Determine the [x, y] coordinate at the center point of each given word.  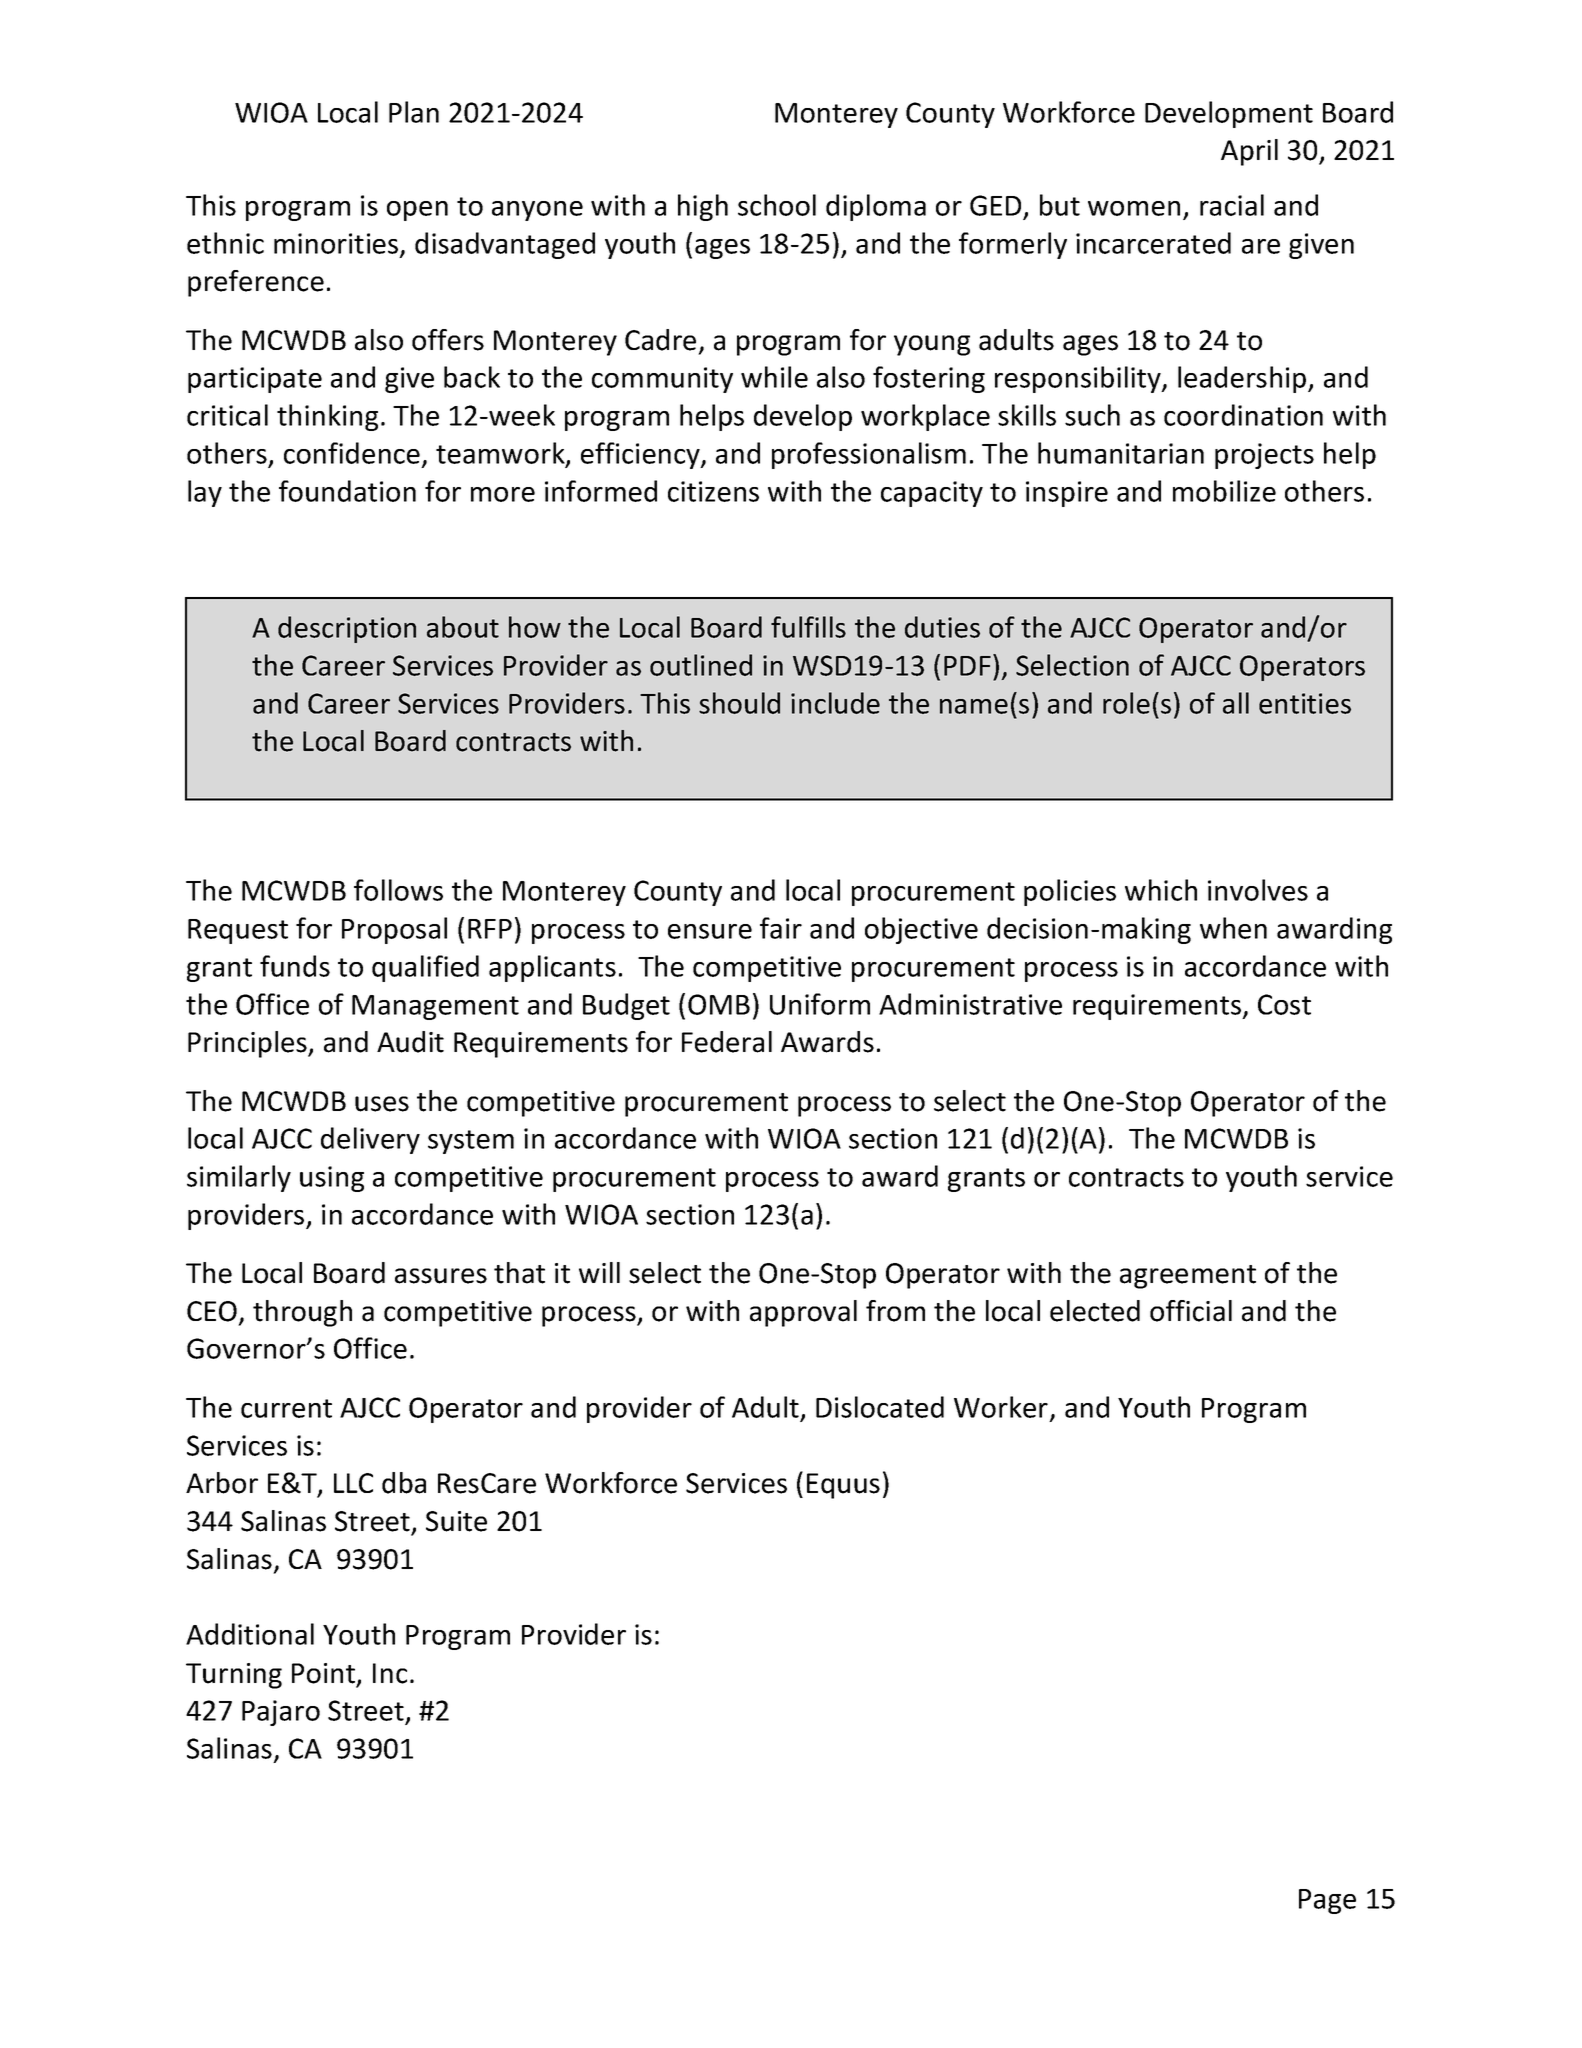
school [777, 205]
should [739, 703]
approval [803, 1313]
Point [323, 1673]
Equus [843, 1486]
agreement [1188, 1277]
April [1249, 152]
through [302, 1313]
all [1236, 703]
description [347, 629]
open [417, 211]
